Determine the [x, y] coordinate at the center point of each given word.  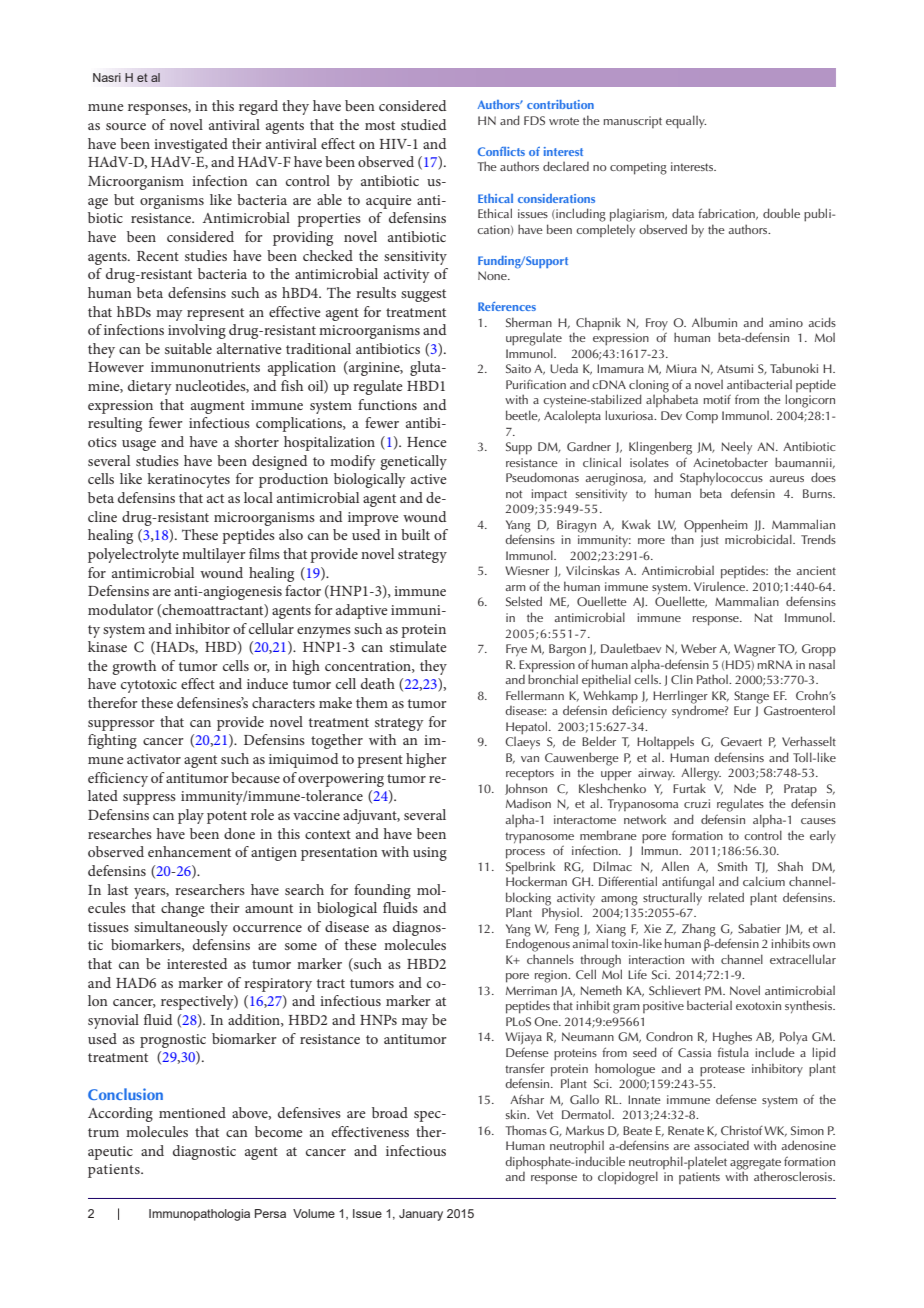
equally [686, 122]
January [421, 1215]
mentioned [192, 1112]
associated [721, 1145]
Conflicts [501, 151]
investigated [191, 145]
